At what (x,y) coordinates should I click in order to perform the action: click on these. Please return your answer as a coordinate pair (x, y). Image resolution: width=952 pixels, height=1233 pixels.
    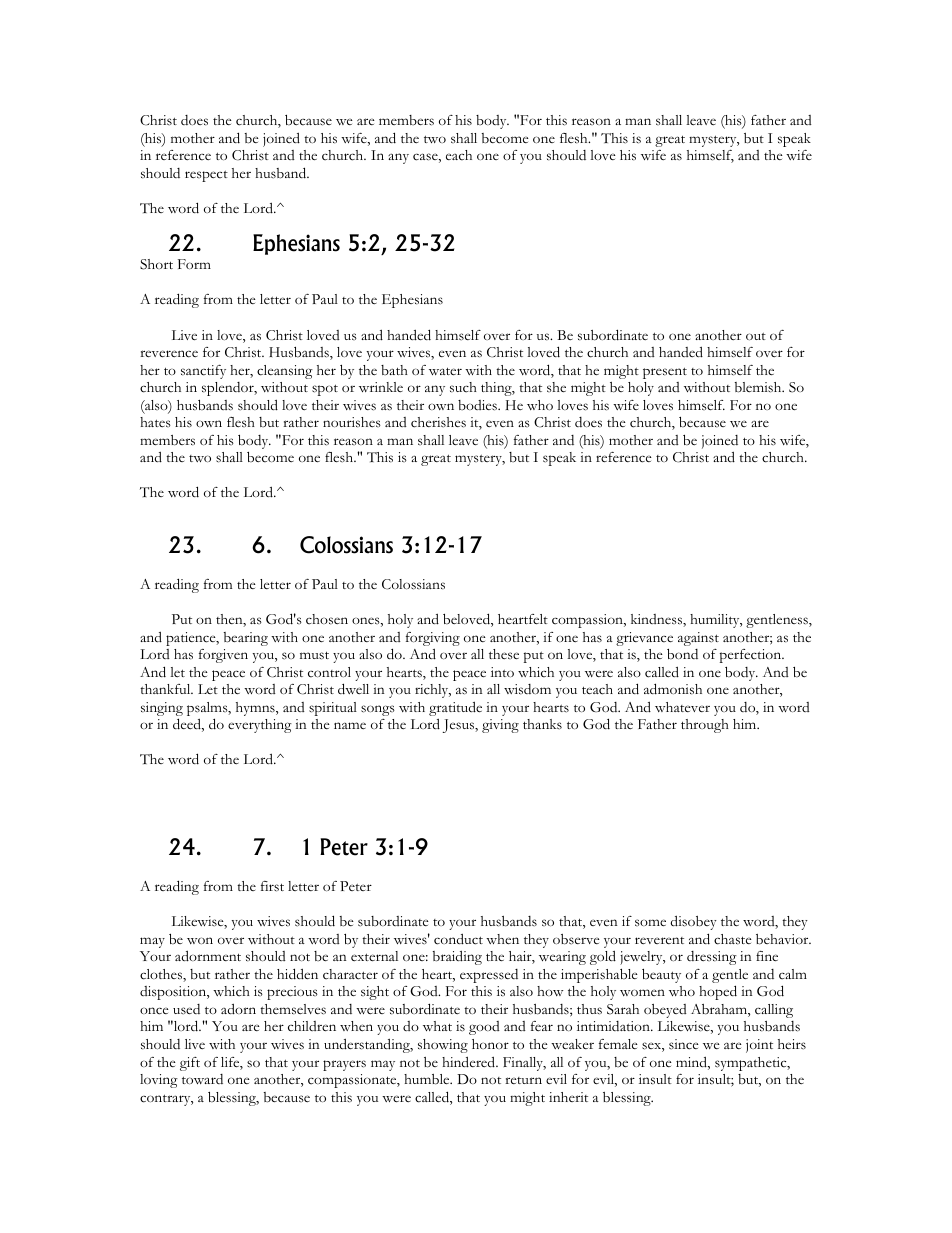
    Looking at the image, I should click on (504, 654).
